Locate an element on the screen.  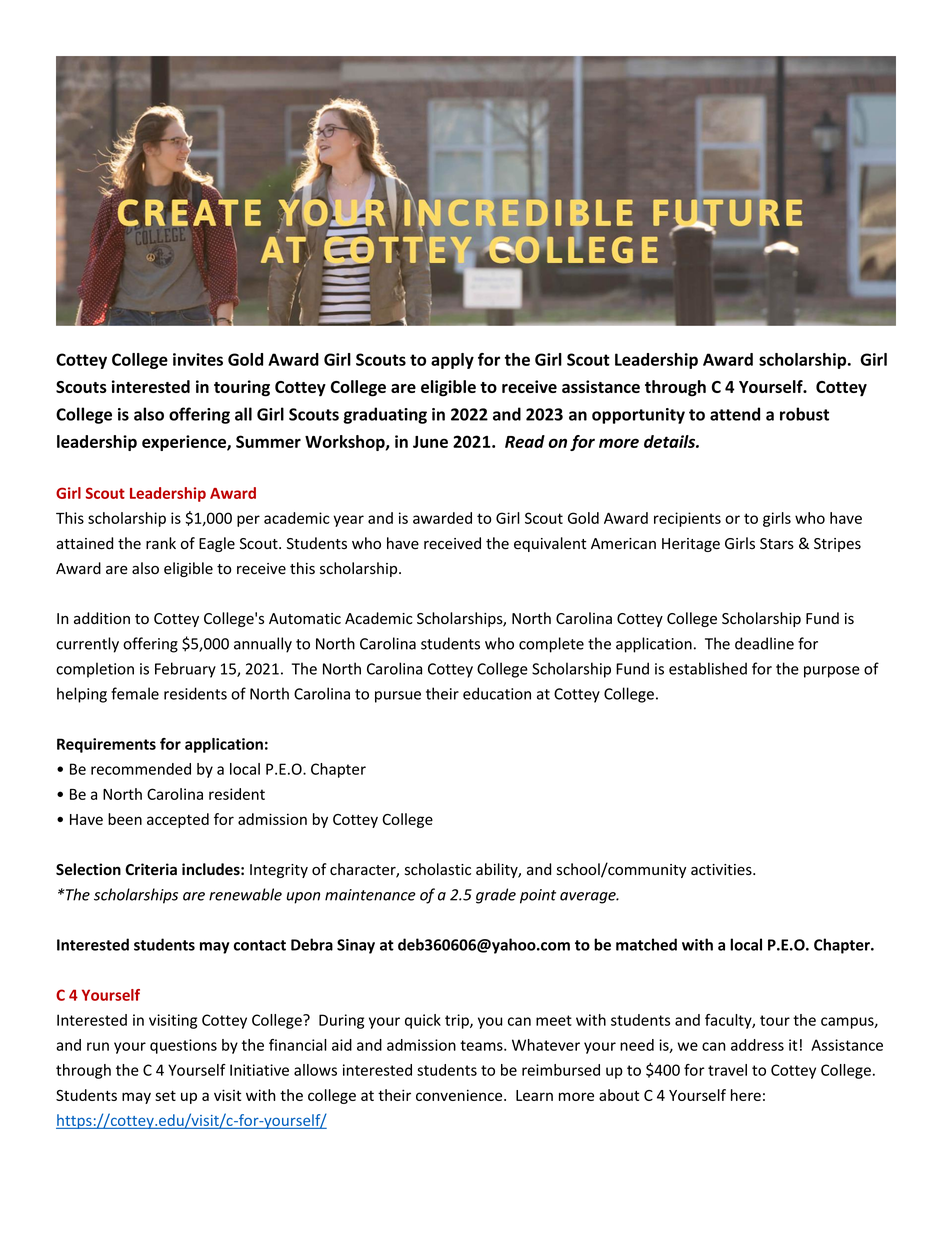
scholastic is located at coordinates (438, 869).
